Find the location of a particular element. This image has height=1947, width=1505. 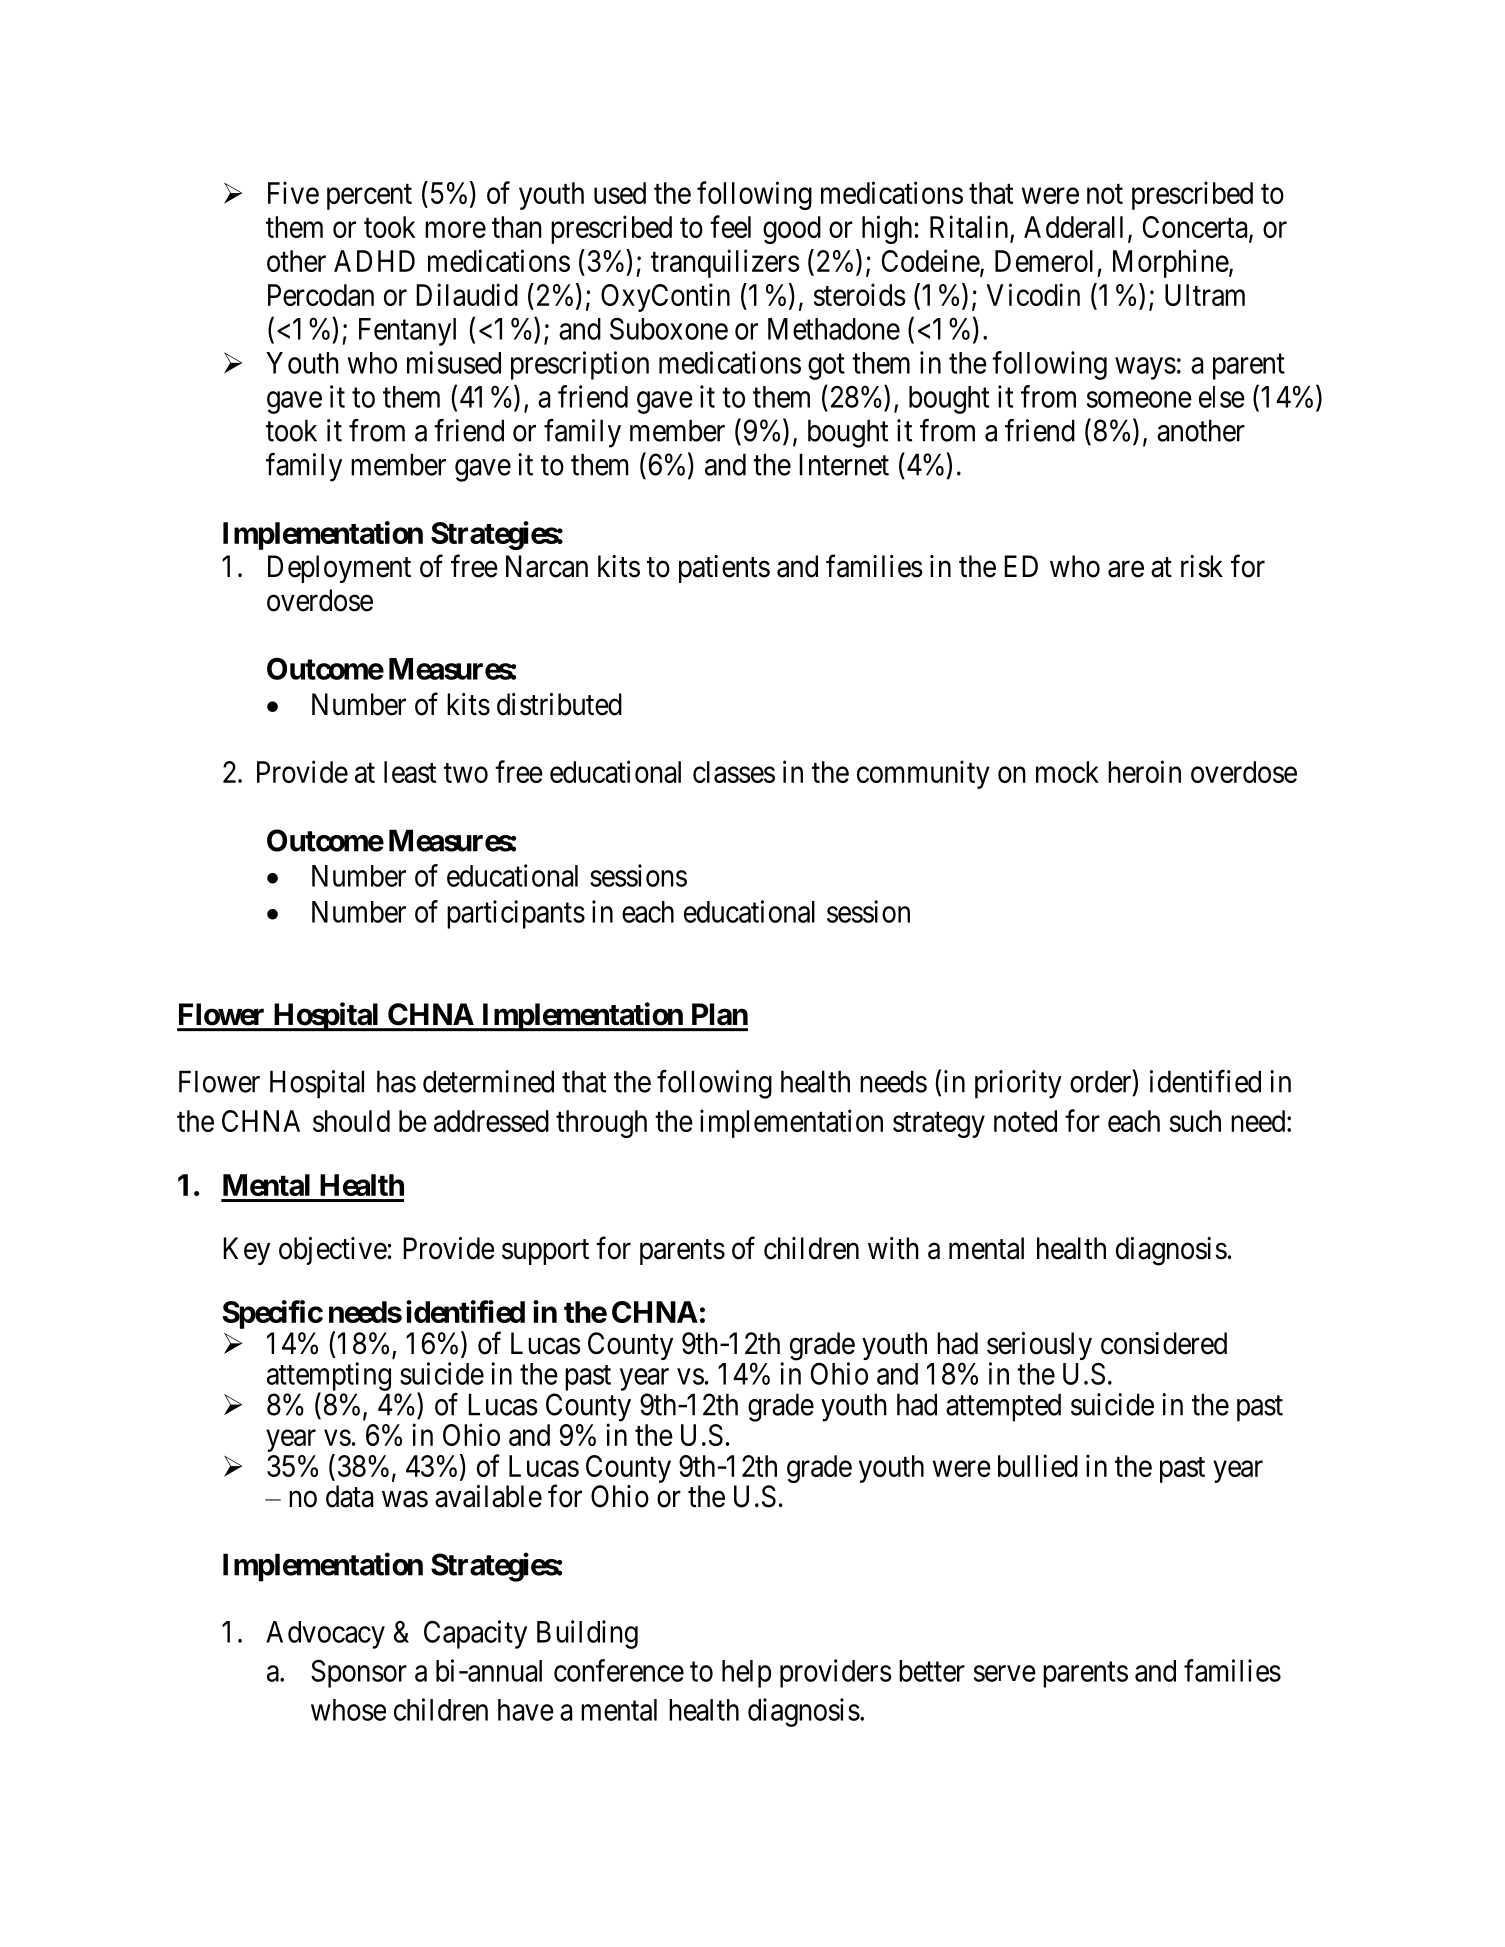

feel is located at coordinates (730, 226).
